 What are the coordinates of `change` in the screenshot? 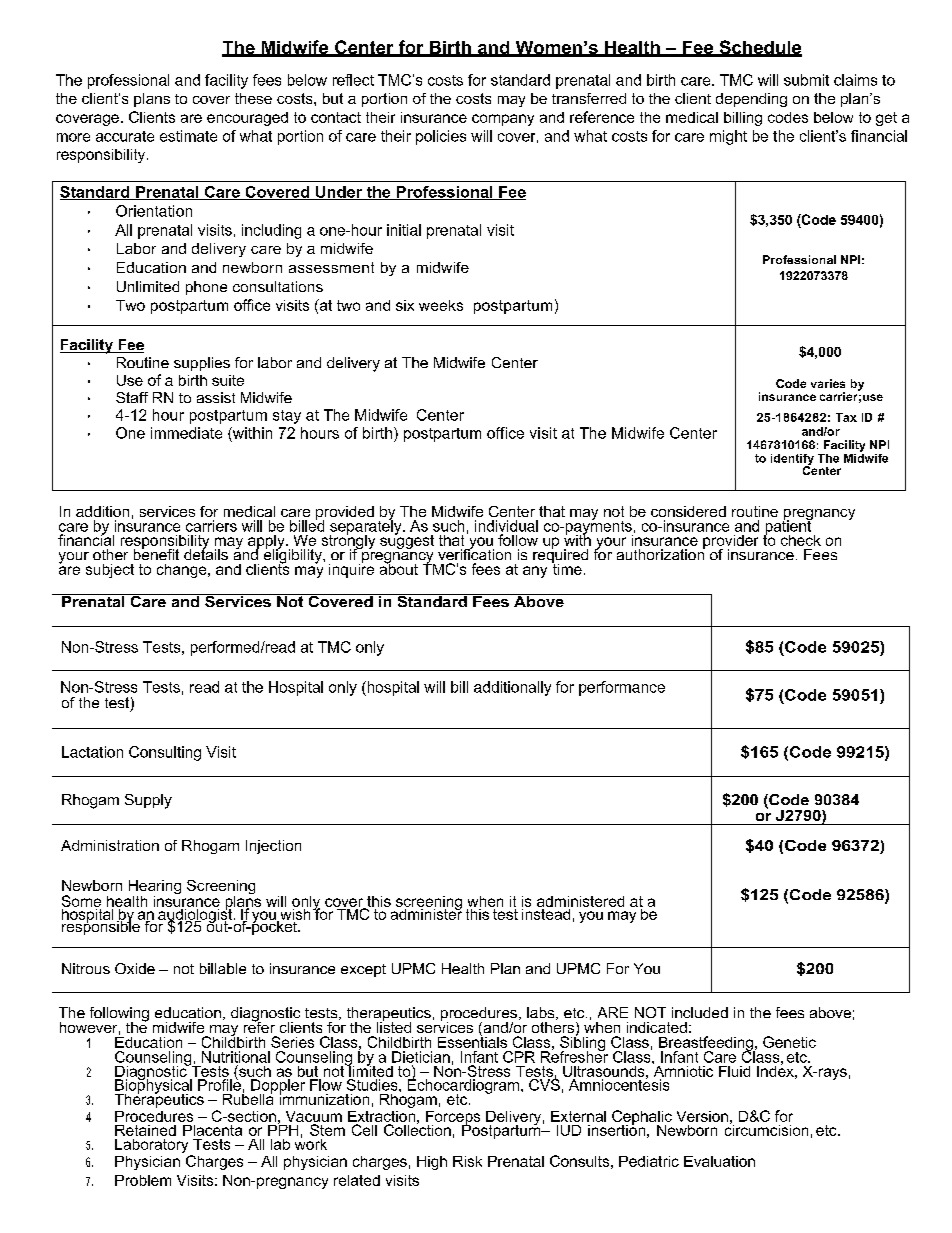 It's located at (183, 571).
